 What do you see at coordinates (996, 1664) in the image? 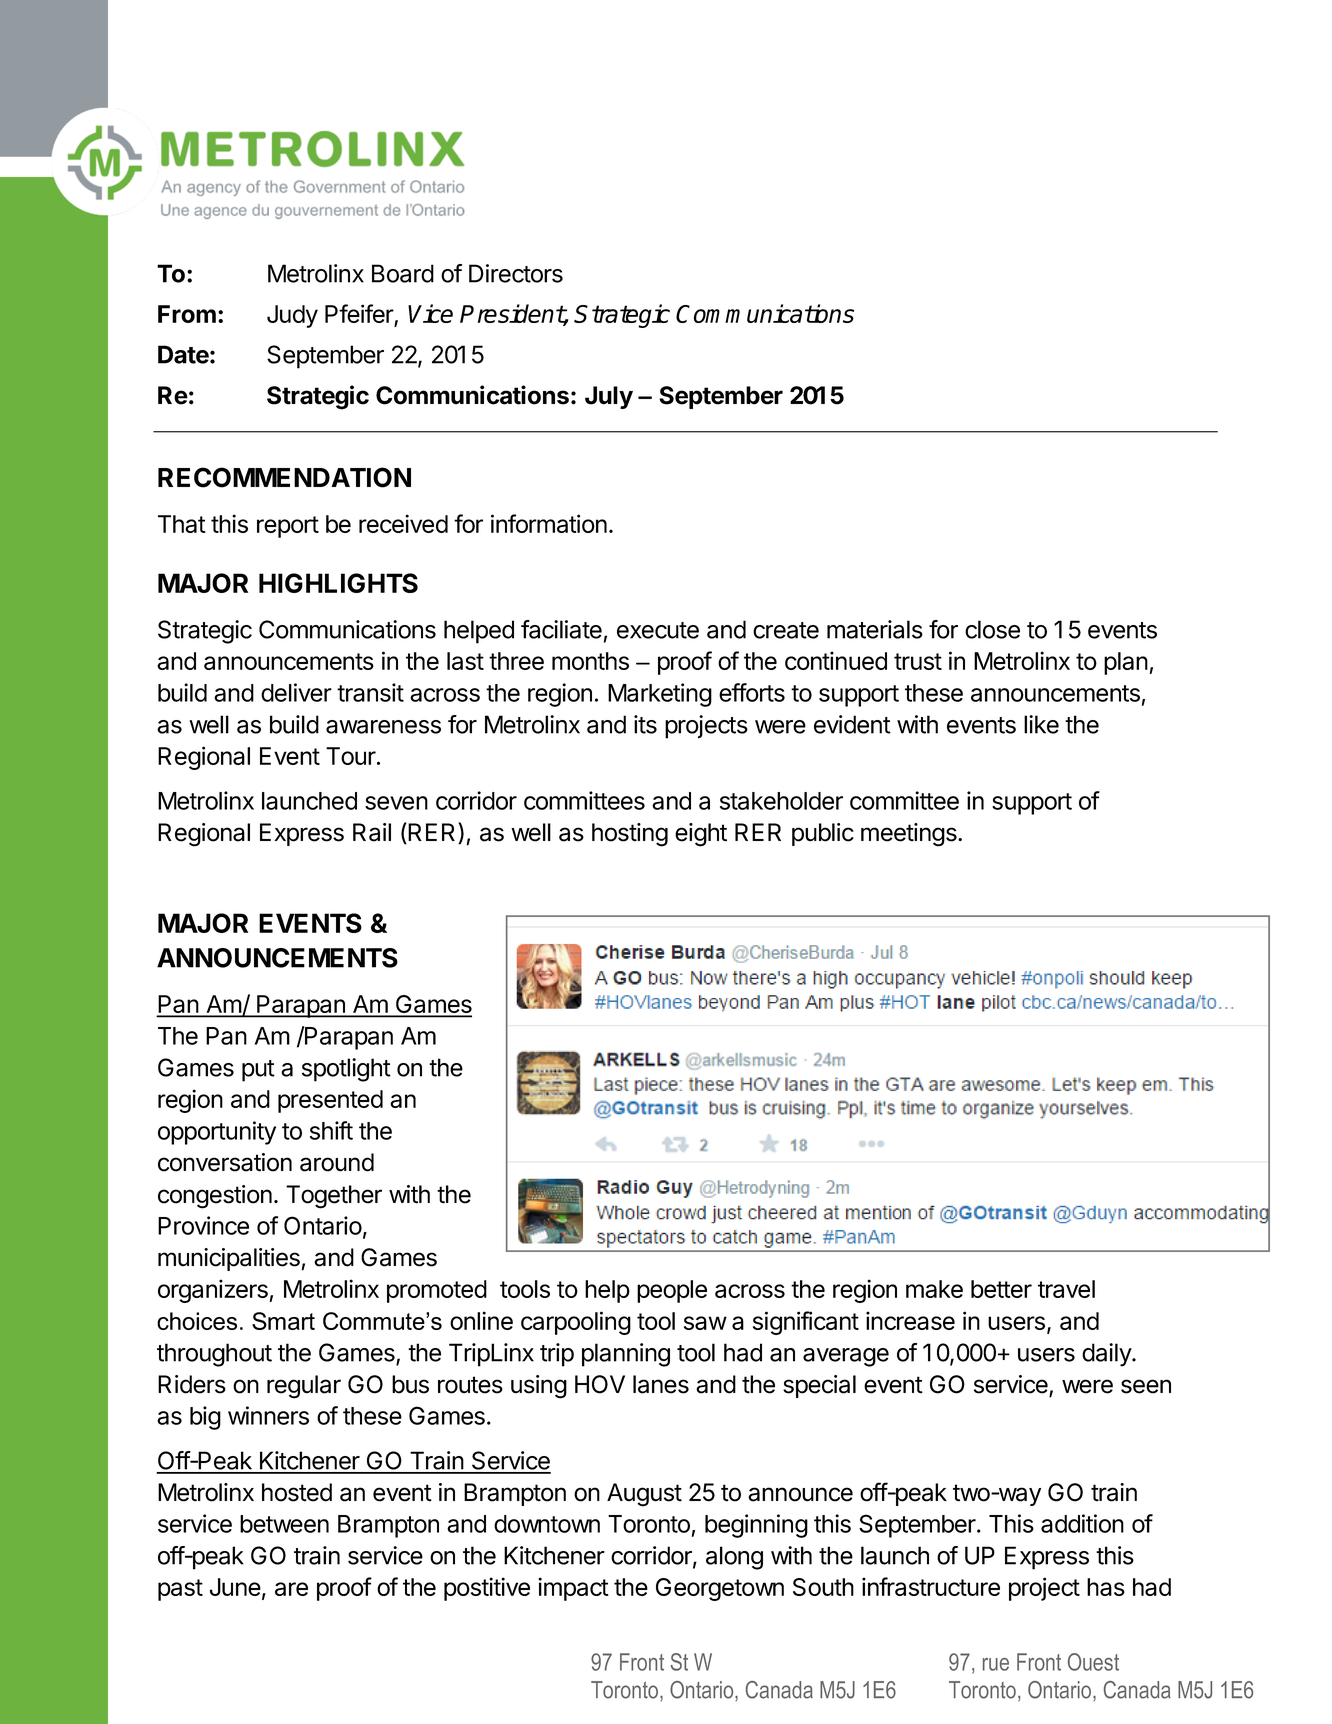
I see `rue` at bounding box center [996, 1664].
